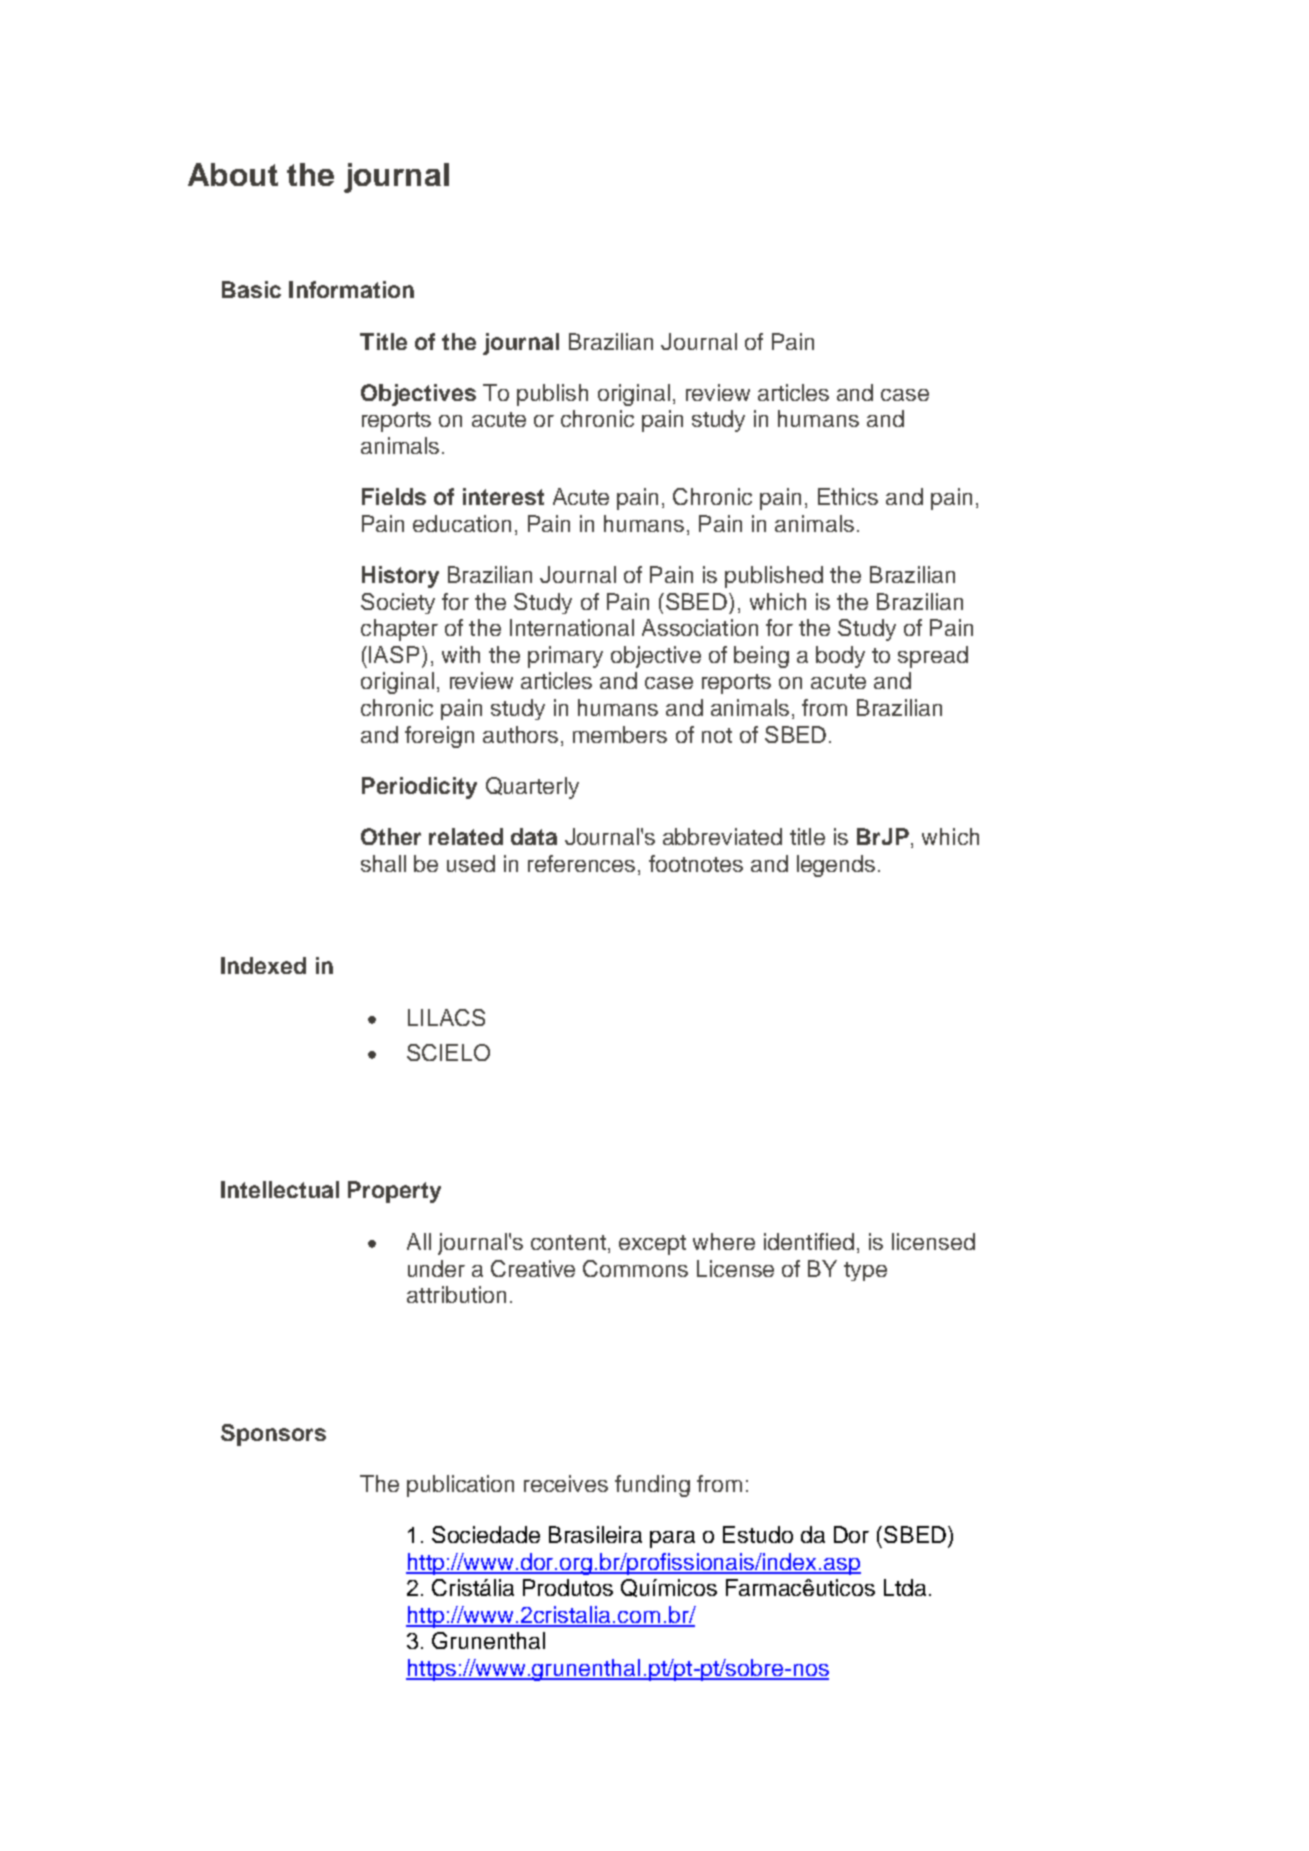 The image size is (1309, 1851). I want to click on body, so click(840, 657).
